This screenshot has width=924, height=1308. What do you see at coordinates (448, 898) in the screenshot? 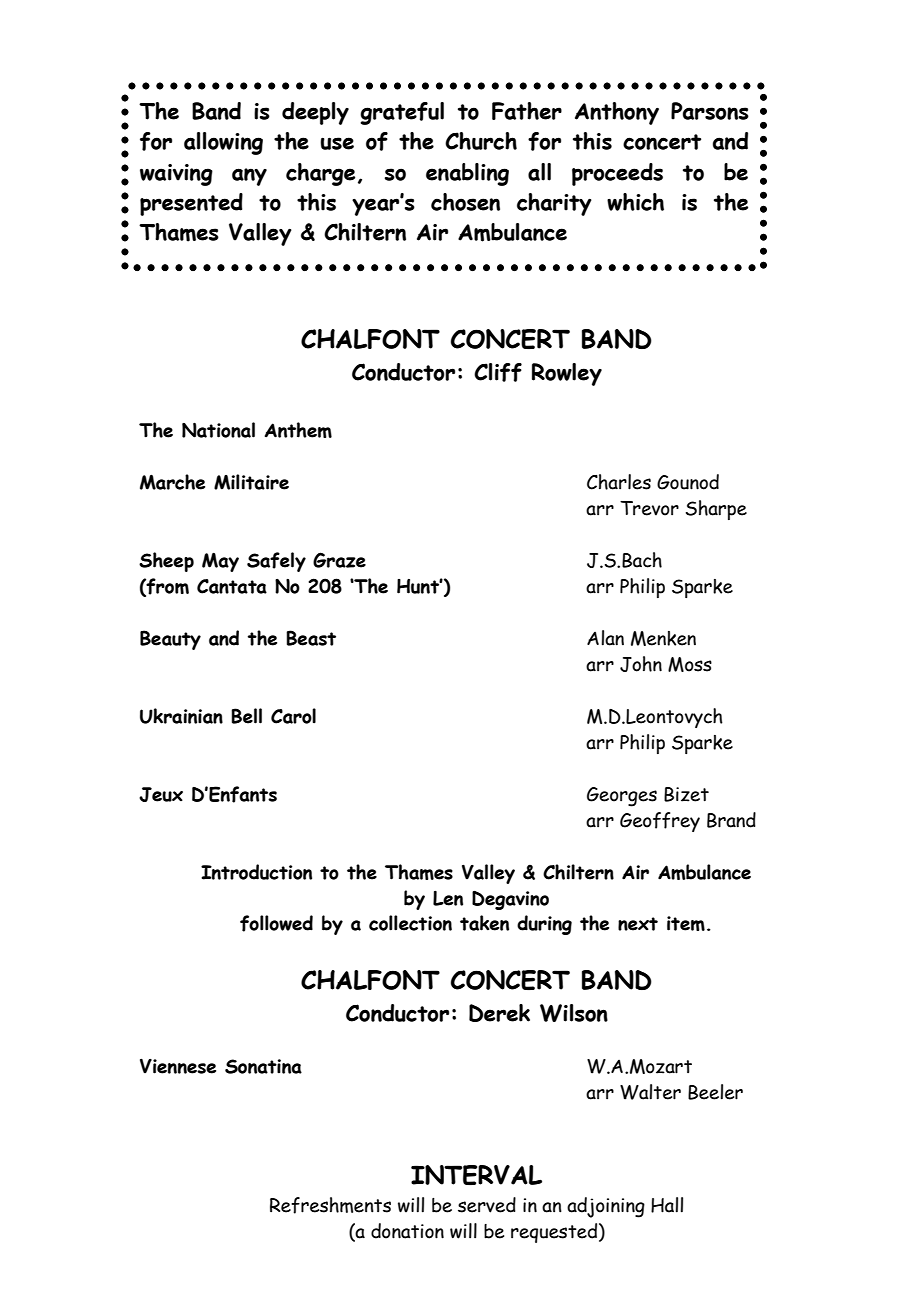
I see `Len` at bounding box center [448, 898].
